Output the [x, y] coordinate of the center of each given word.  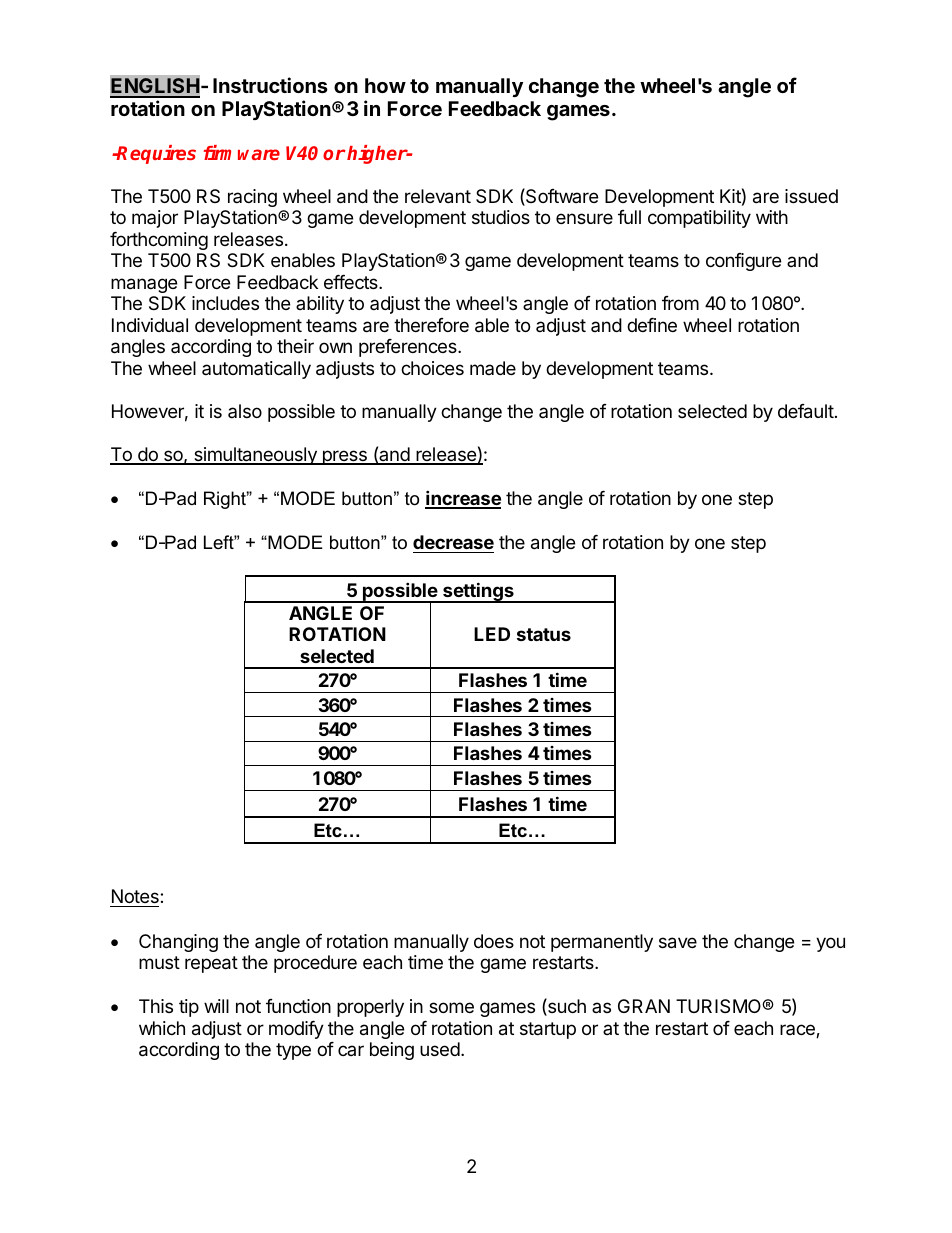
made [493, 368]
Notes [135, 898]
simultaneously [255, 456]
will [216, 1006]
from [680, 303]
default [806, 411]
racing [252, 198]
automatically [256, 370]
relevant [438, 196]
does [494, 941]
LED [492, 634]
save [678, 943]
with [772, 217]
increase [463, 499]
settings [478, 592]
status [544, 634]
